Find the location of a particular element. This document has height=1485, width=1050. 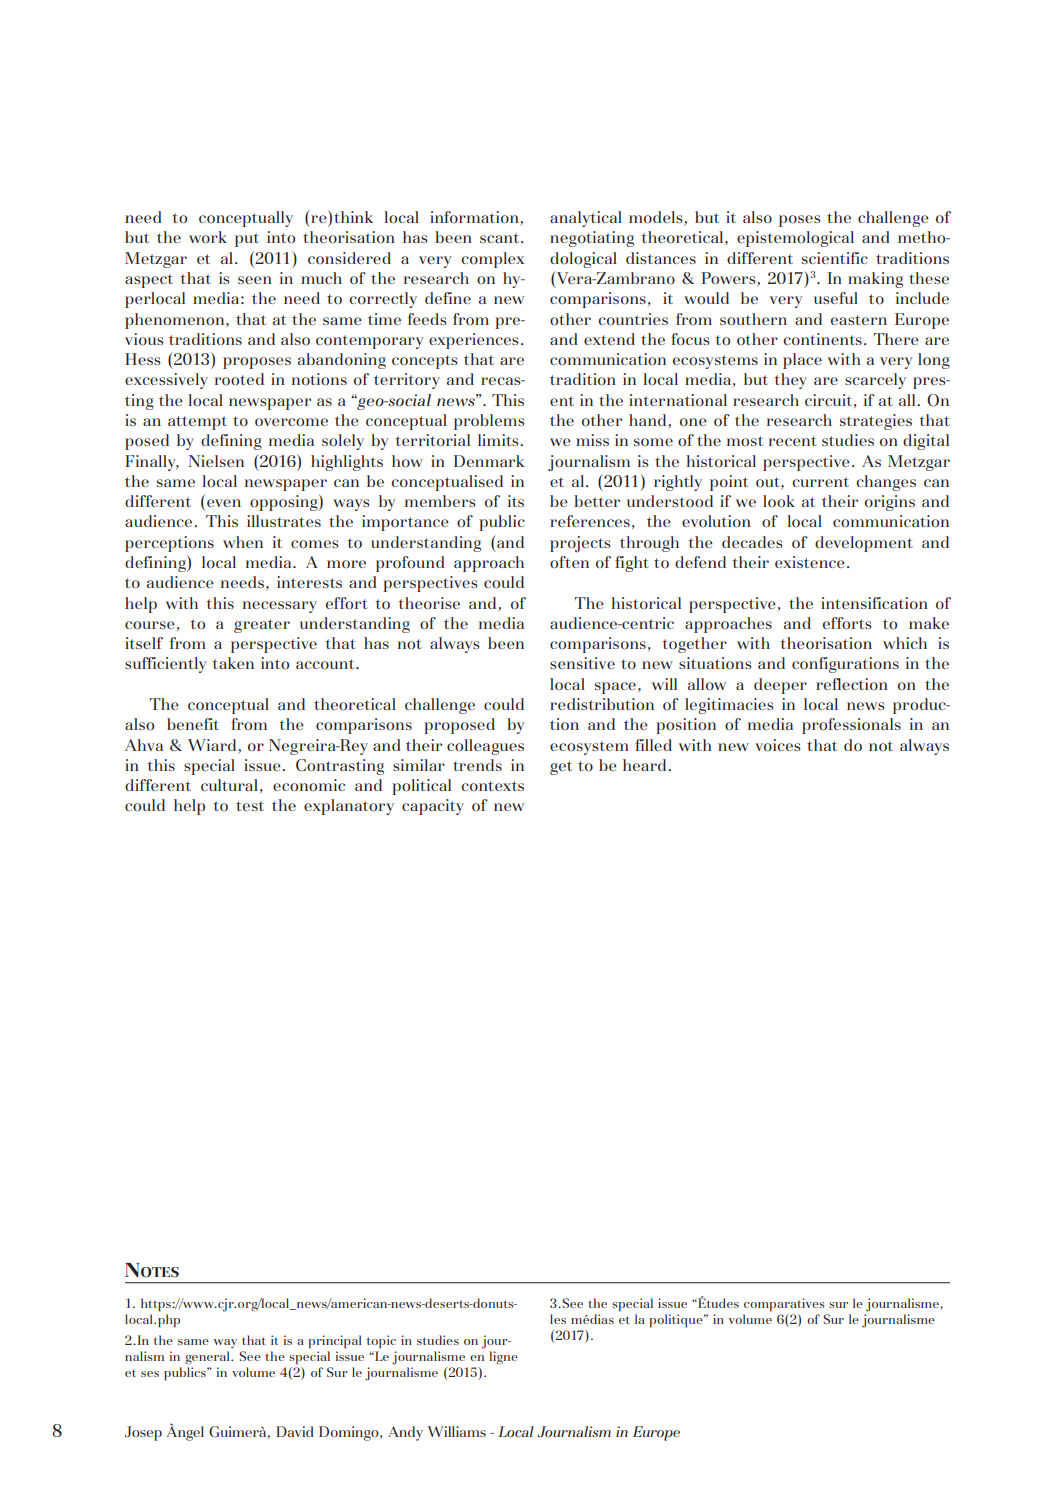

when is located at coordinates (243, 542).
